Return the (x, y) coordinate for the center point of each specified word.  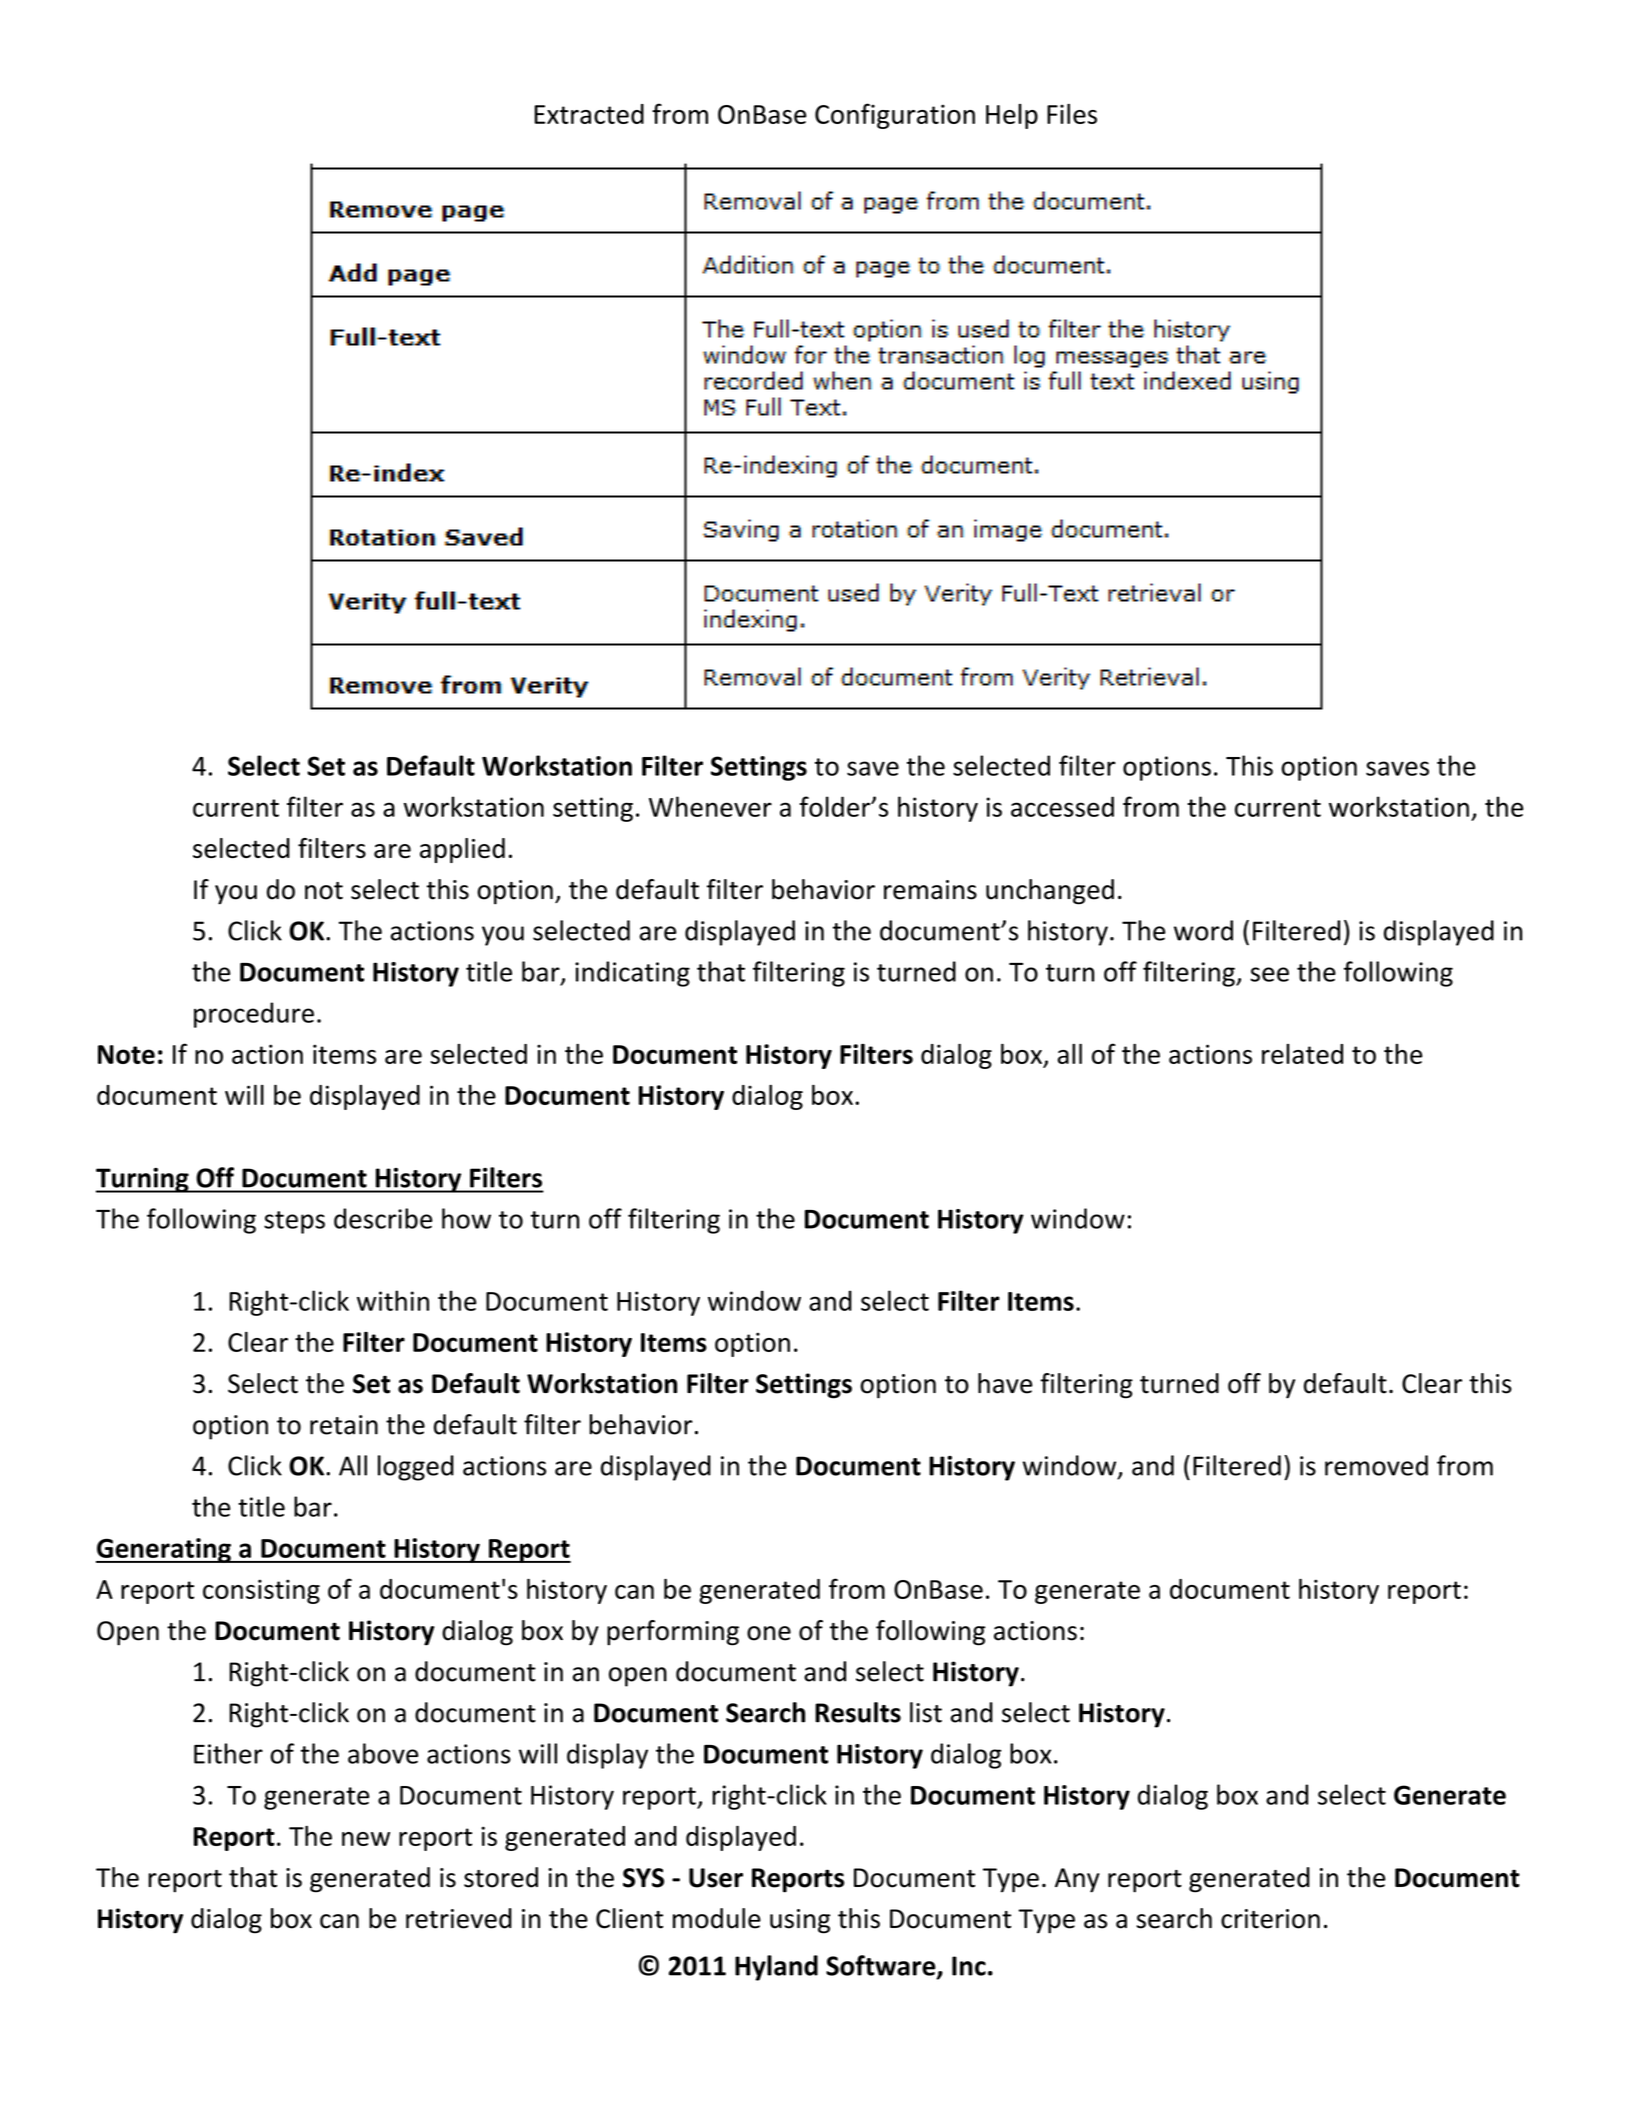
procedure (254, 1015)
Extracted (589, 114)
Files (1072, 114)
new (366, 1839)
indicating (632, 974)
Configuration (895, 116)
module (717, 1918)
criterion (1270, 1919)
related (1302, 1054)
